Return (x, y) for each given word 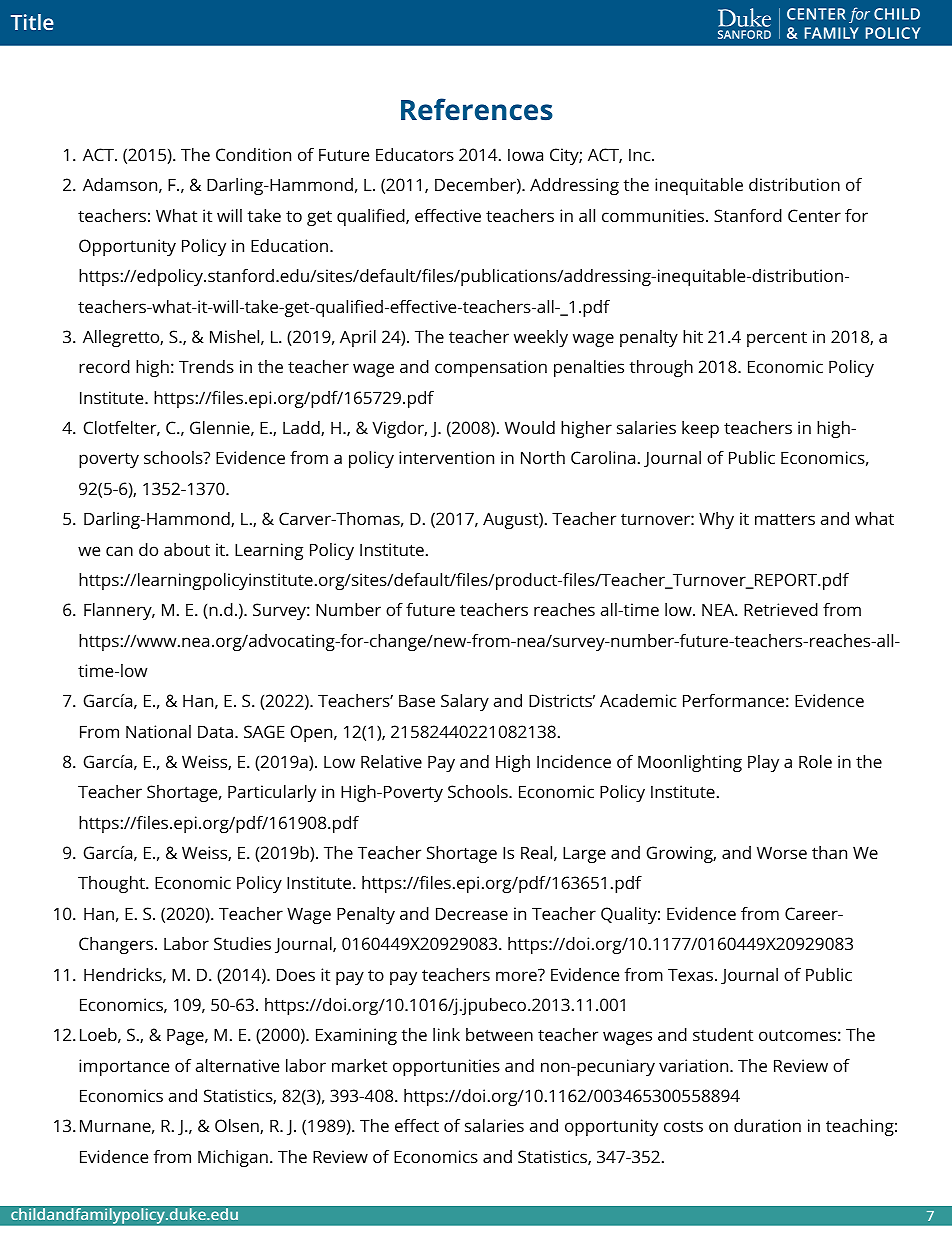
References (477, 109)
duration (767, 1125)
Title (32, 22)
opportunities (446, 1067)
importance (124, 1067)
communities (654, 215)
